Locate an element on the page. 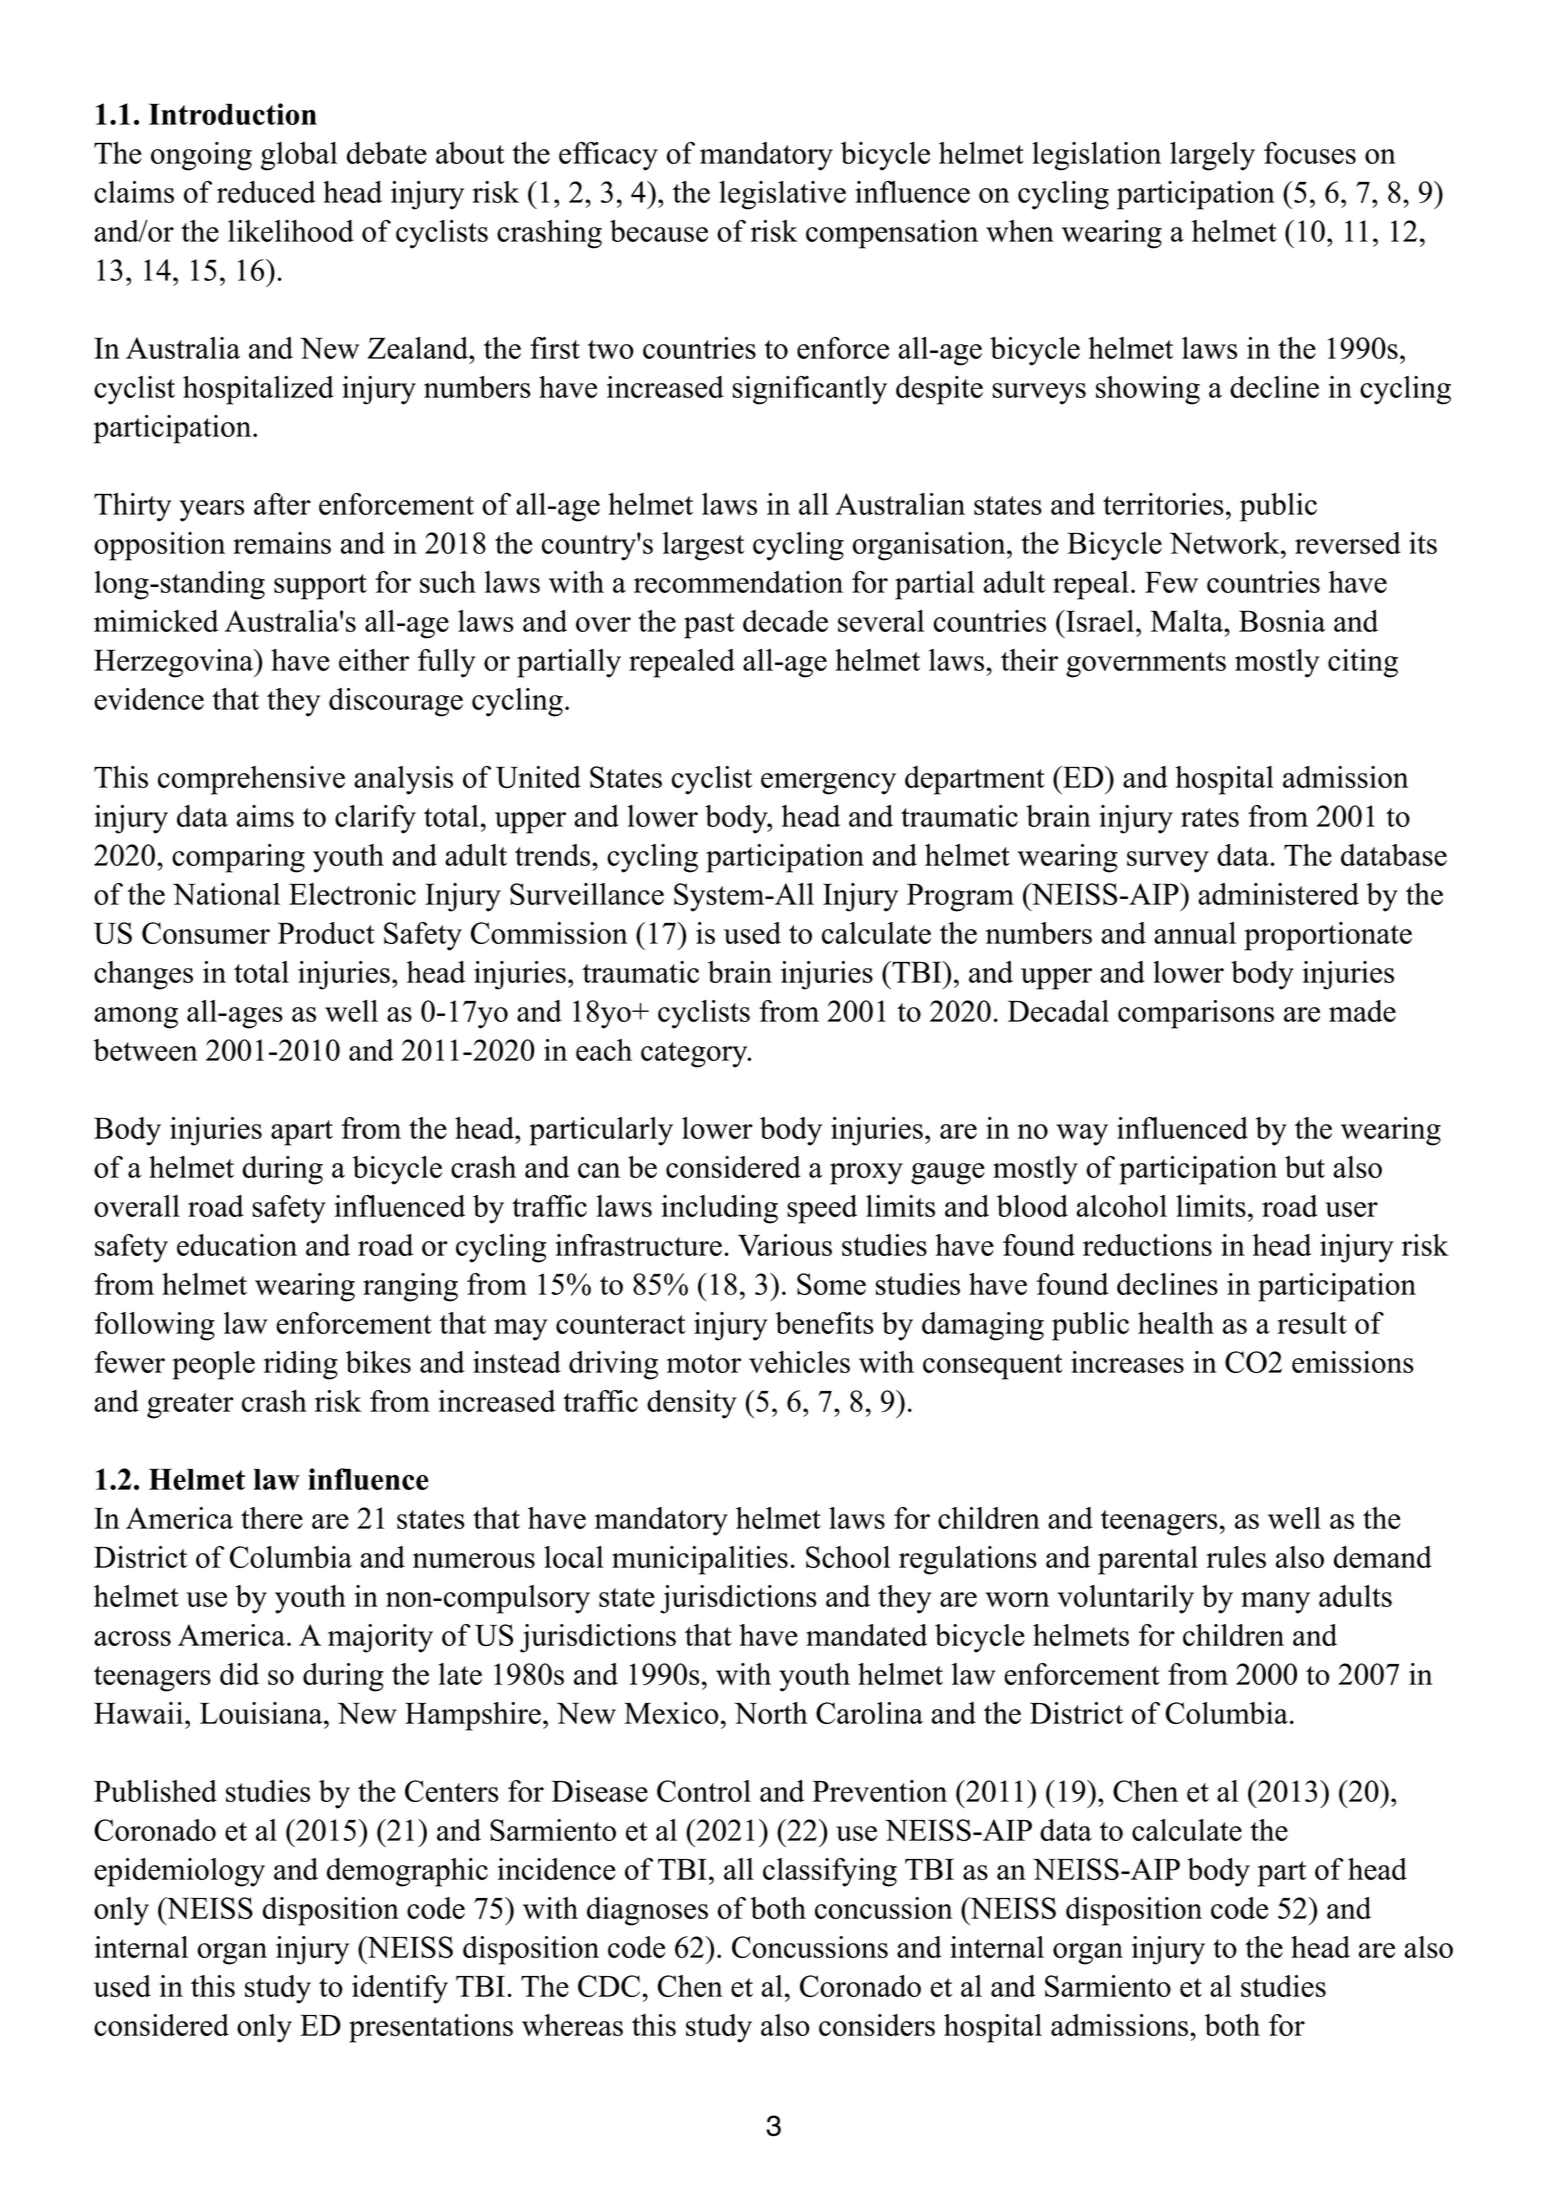  rules is located at coordinates (1236, 1557).
